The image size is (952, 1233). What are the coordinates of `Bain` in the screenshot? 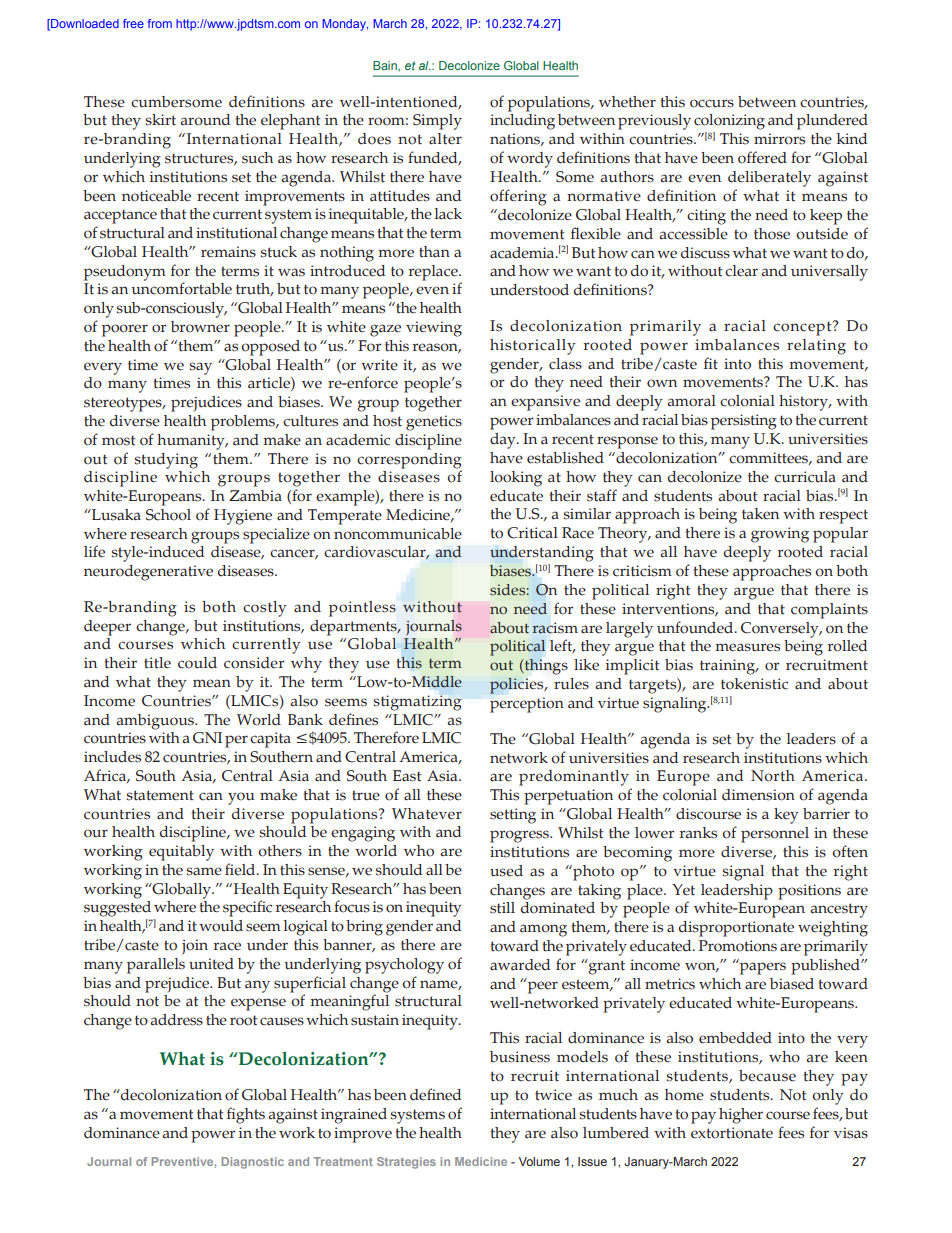 It's located at (386, 66).
